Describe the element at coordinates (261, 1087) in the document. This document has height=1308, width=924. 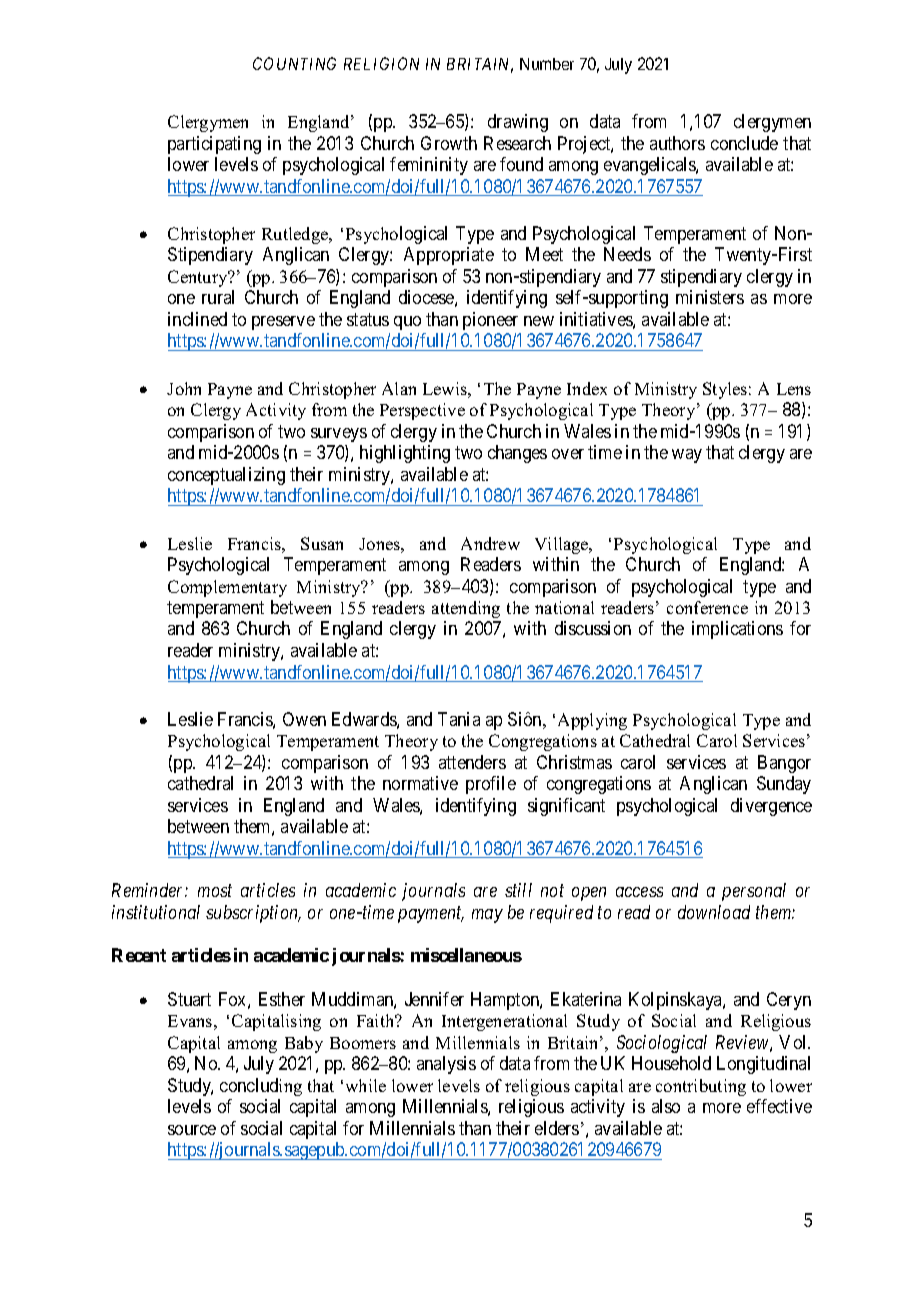
I see `concluding` at that location.
